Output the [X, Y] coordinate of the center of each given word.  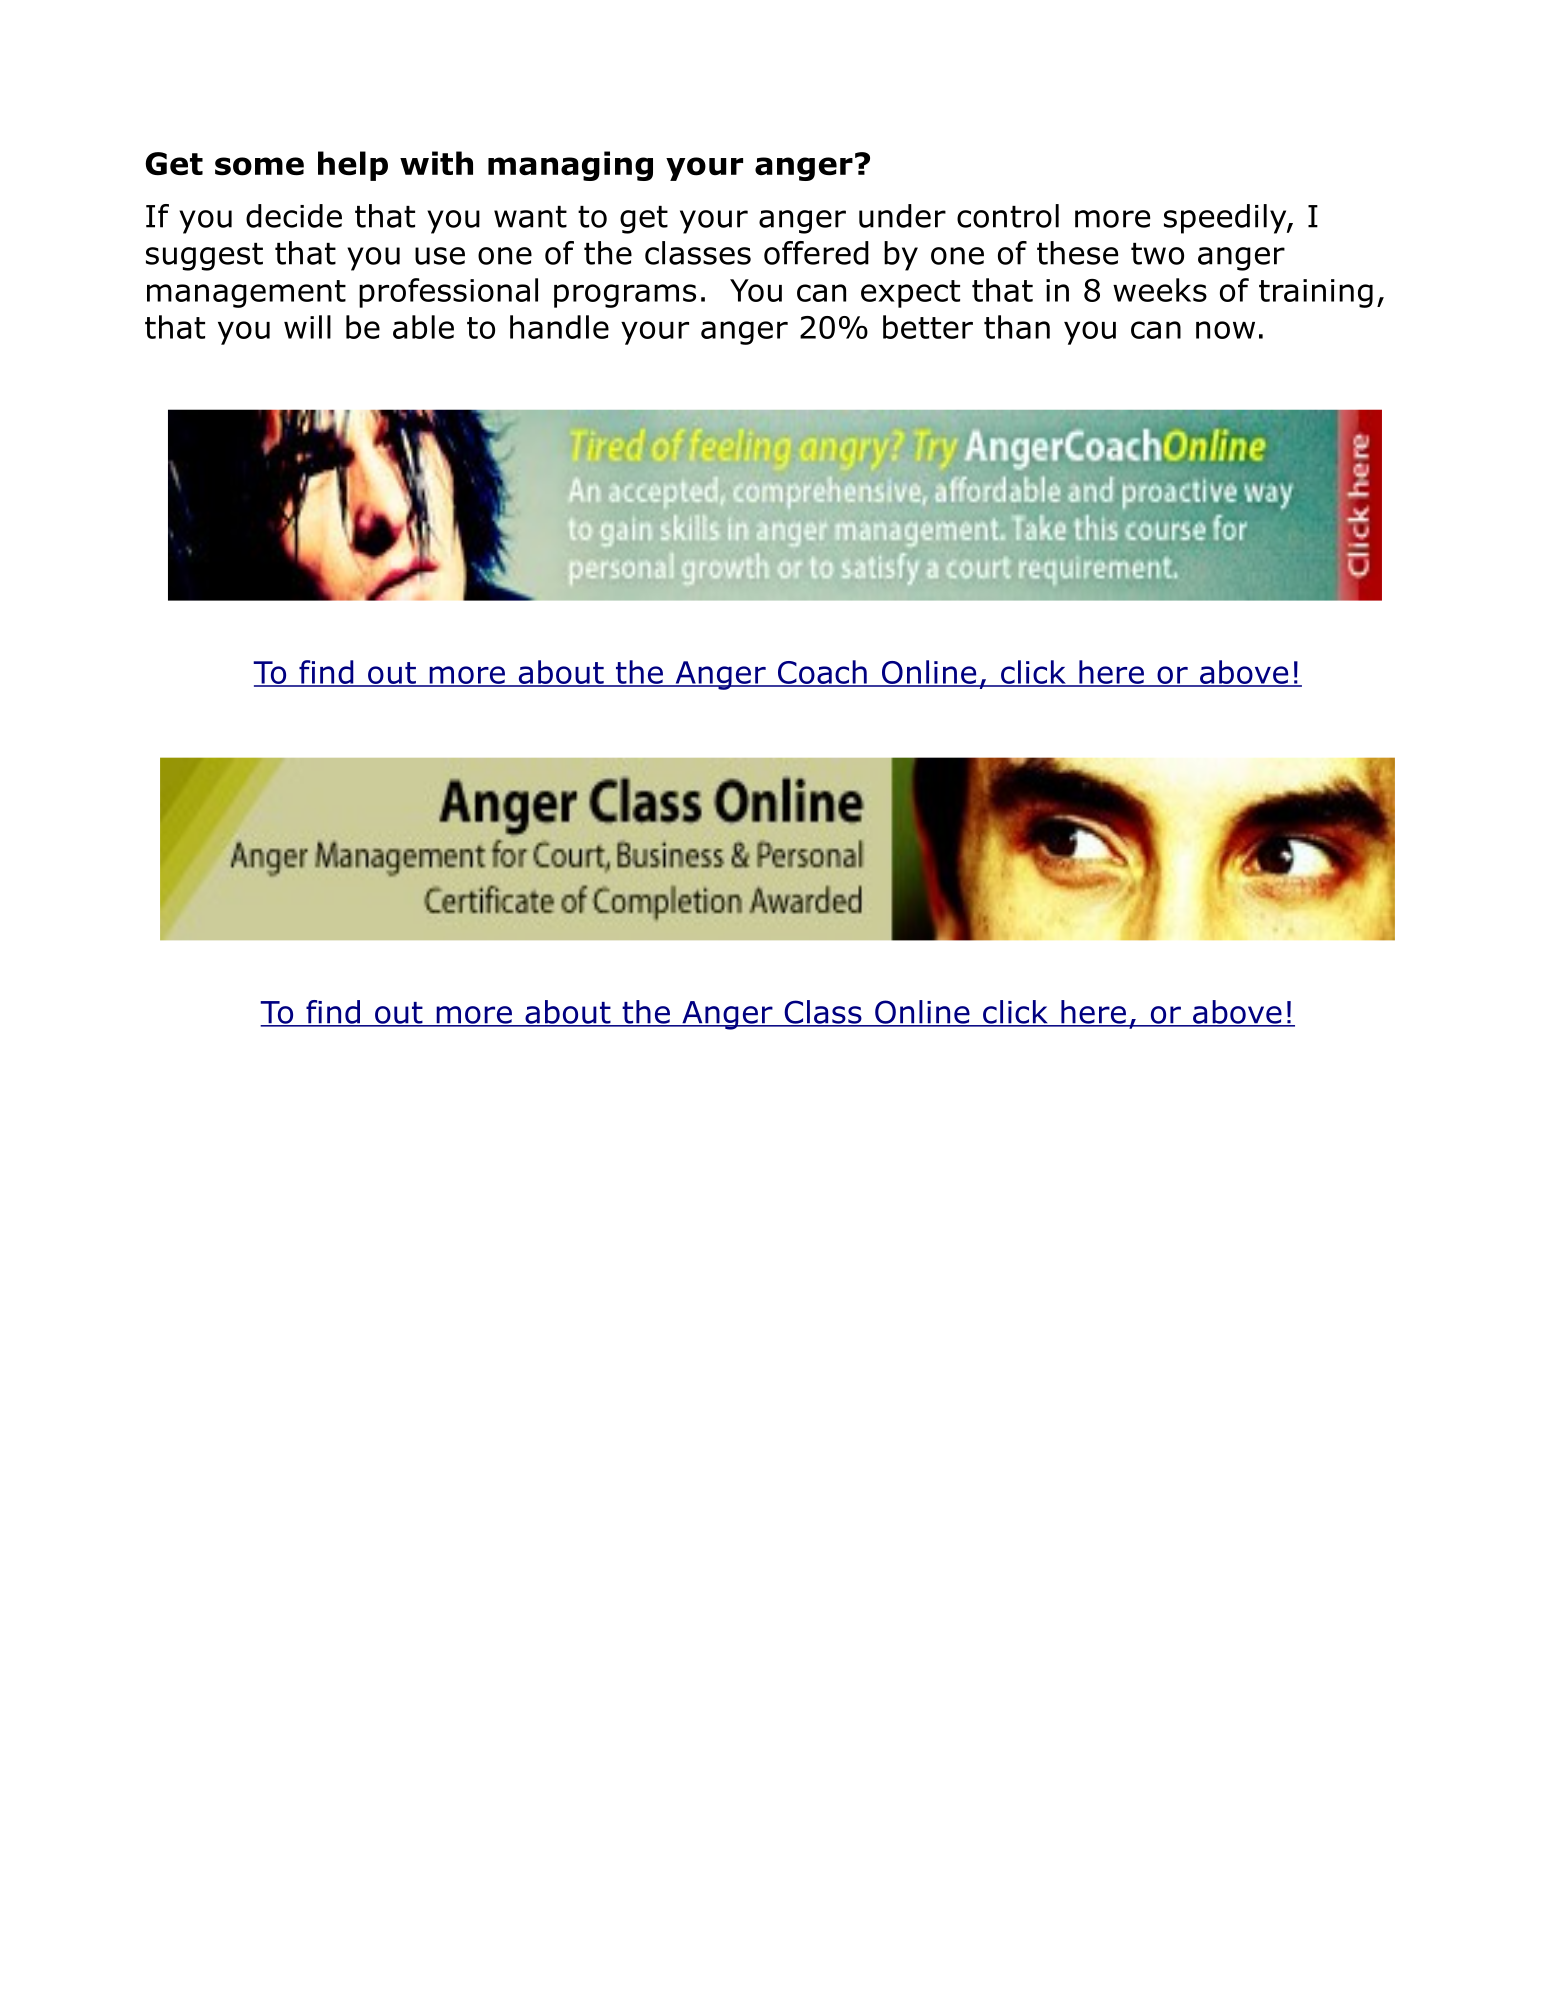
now [1225, 330]
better [928, 327]
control [1008, 216]
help [353, 166]
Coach [822, 673]
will [307, 327]
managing [570, 166]
